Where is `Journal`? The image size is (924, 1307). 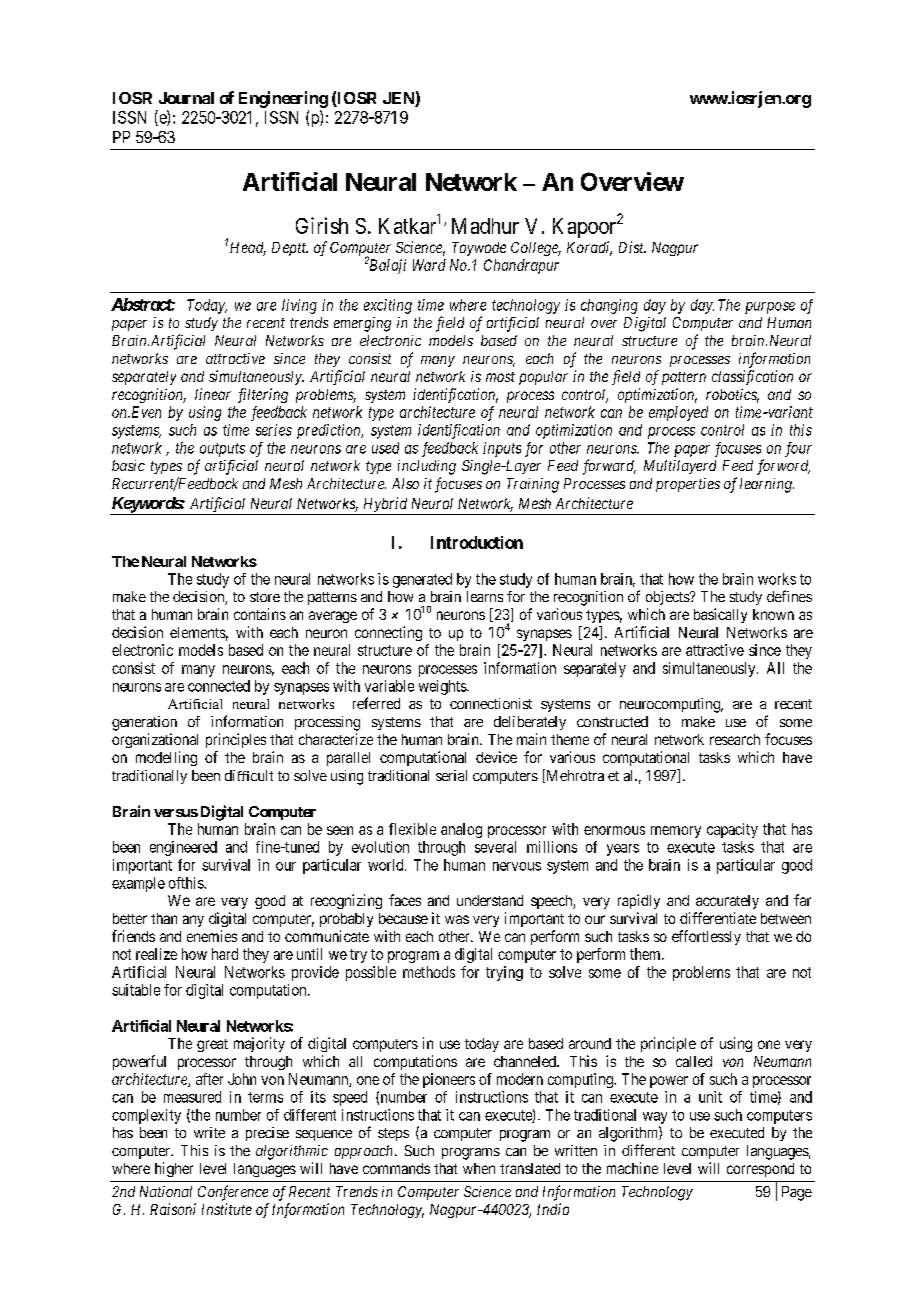
Journal is located at coordinates (186, 98).
